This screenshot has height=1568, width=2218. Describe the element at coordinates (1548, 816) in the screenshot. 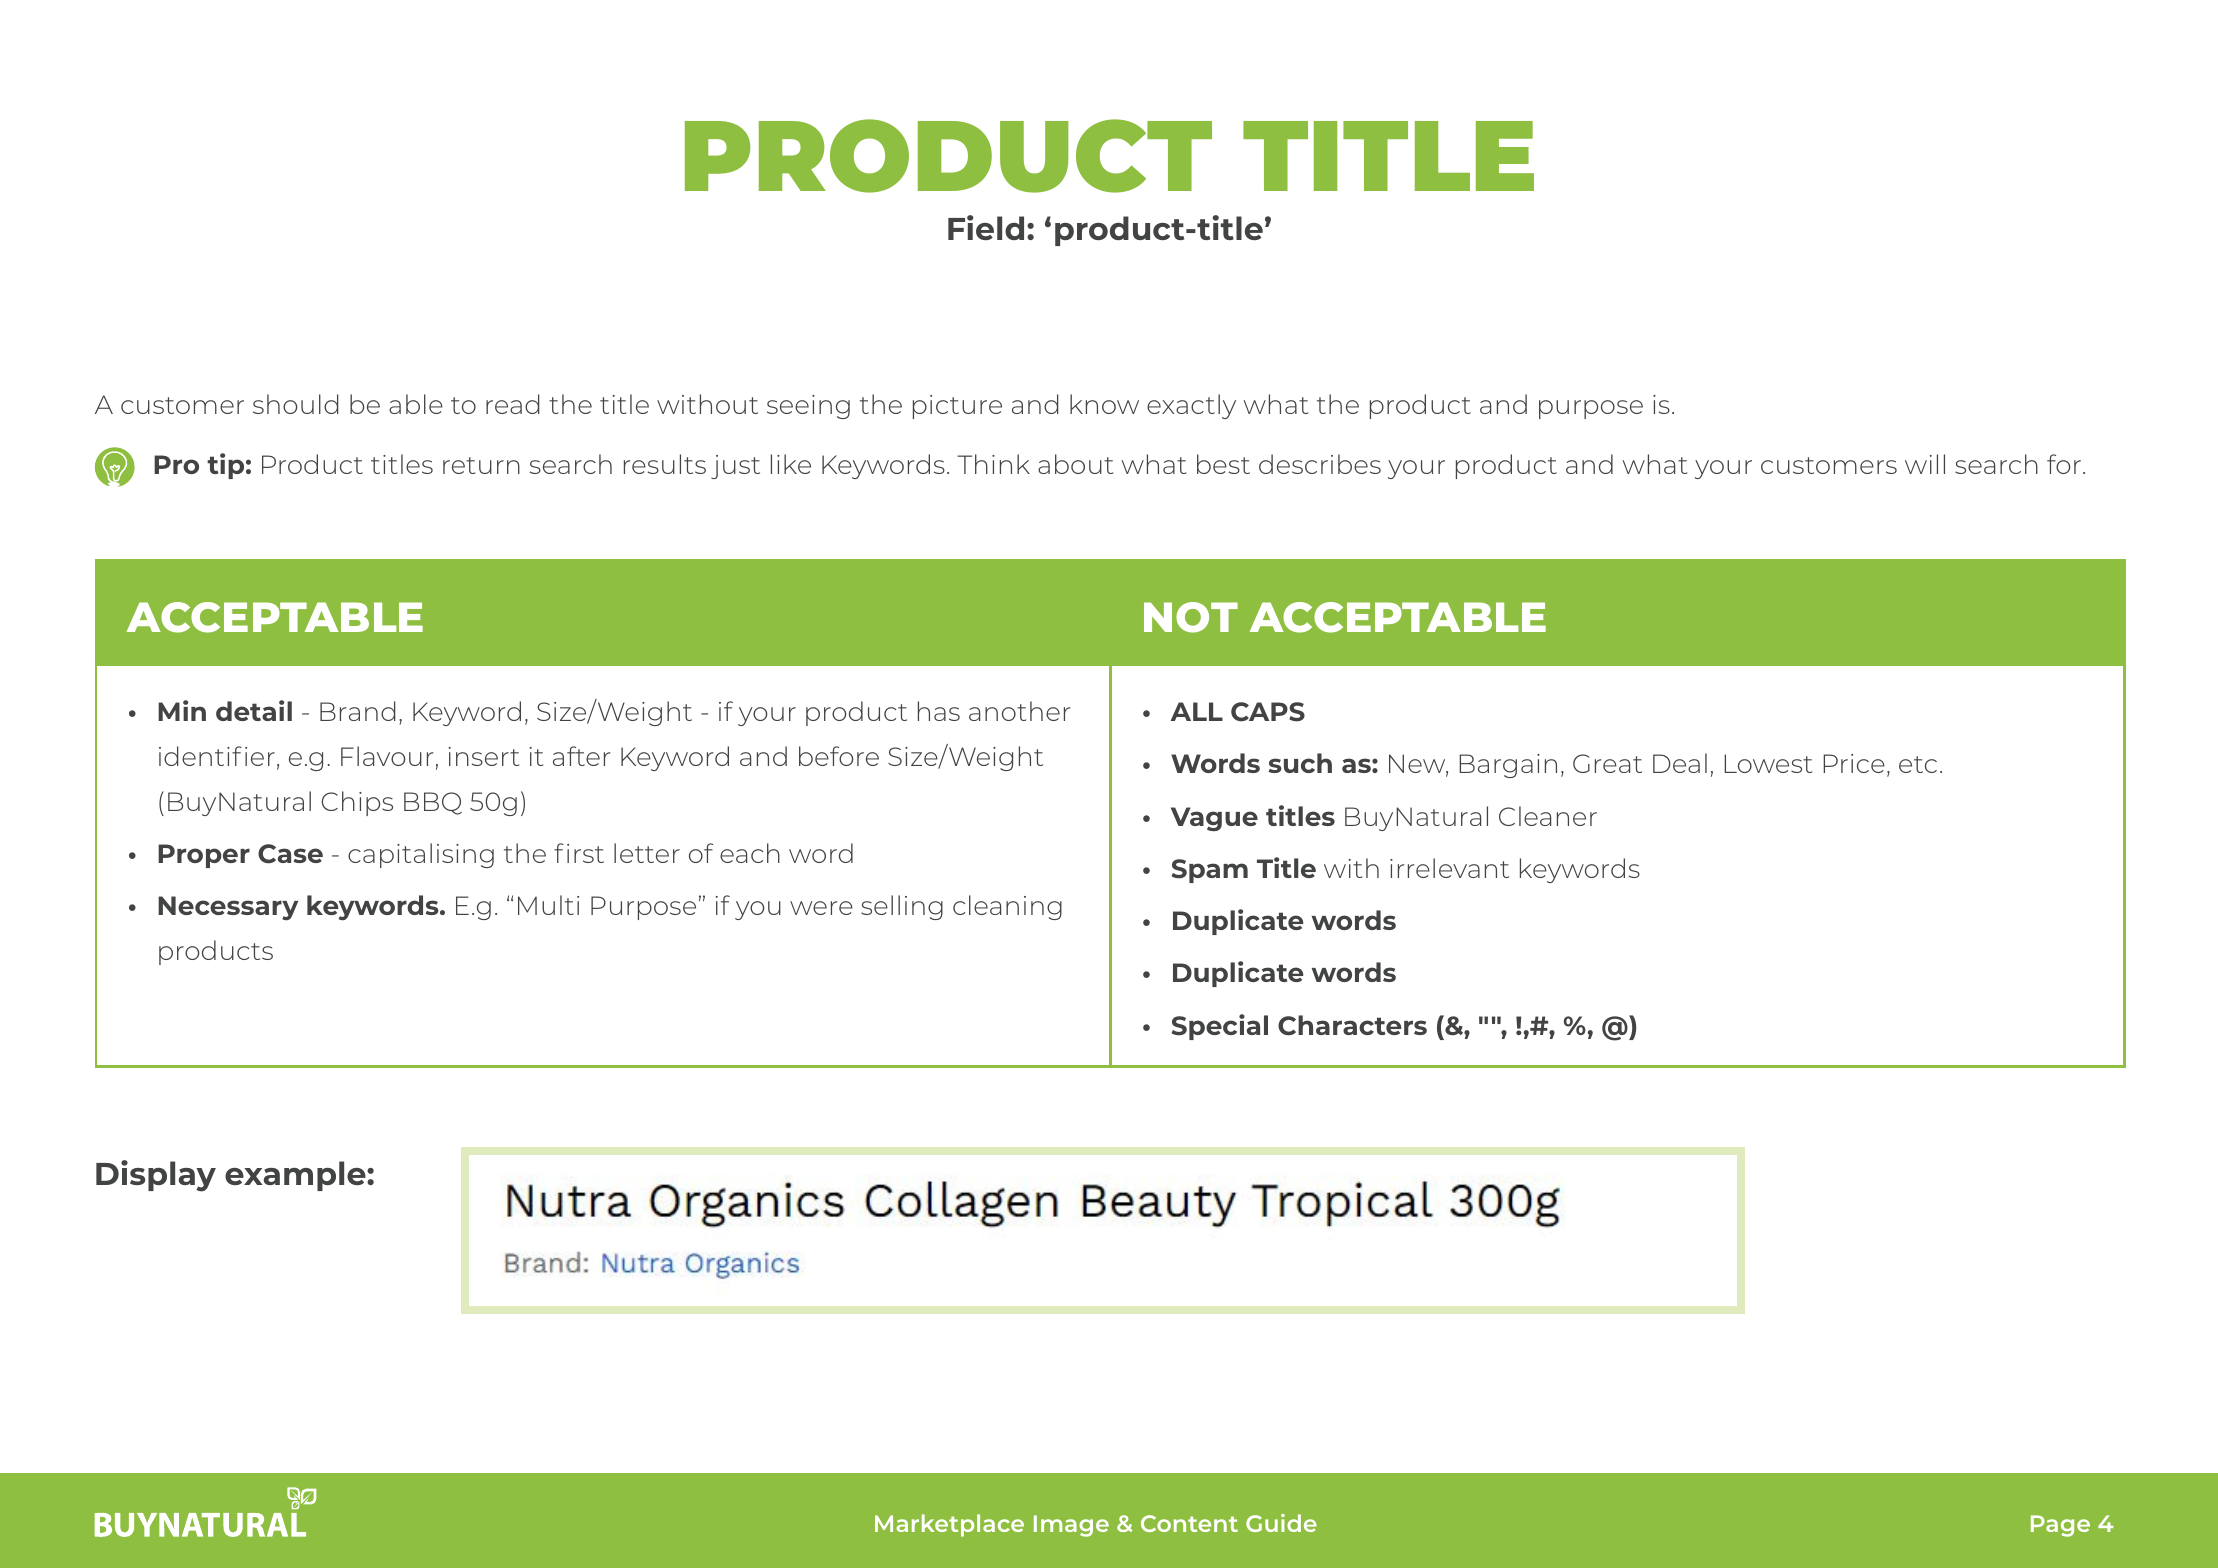

I see `Cleaner` at that location.
